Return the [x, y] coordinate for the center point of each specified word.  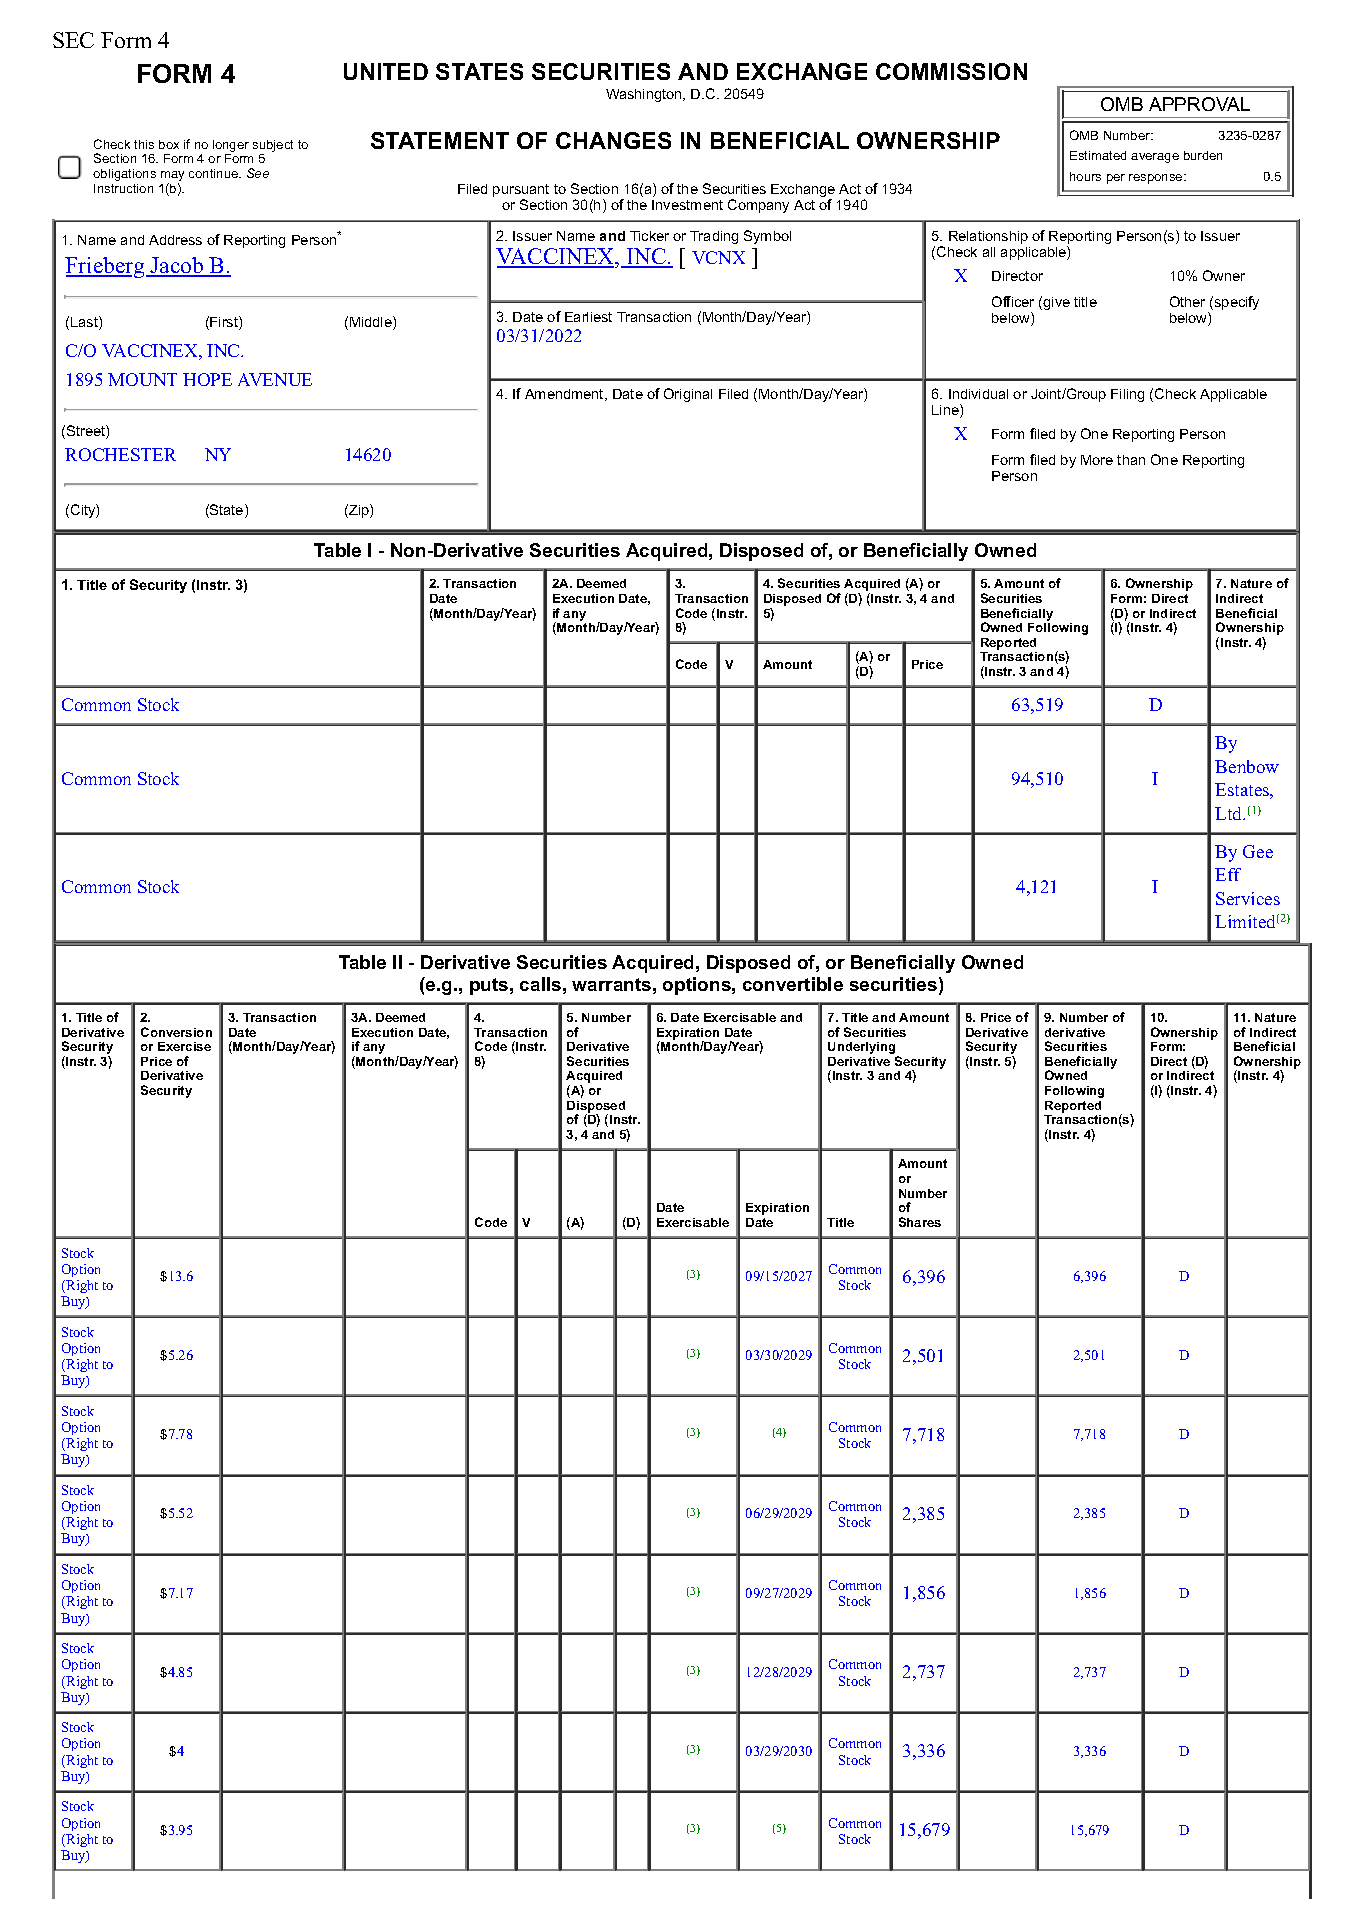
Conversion [176, 1032]
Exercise [184, 1046]
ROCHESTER [120, 454]
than [1131, 460]
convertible [793, 984]
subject [273, 146]
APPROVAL [1199, 104]
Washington [645, 95]
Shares [920, 1222]
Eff [1228, 874]
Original [688, 395]
